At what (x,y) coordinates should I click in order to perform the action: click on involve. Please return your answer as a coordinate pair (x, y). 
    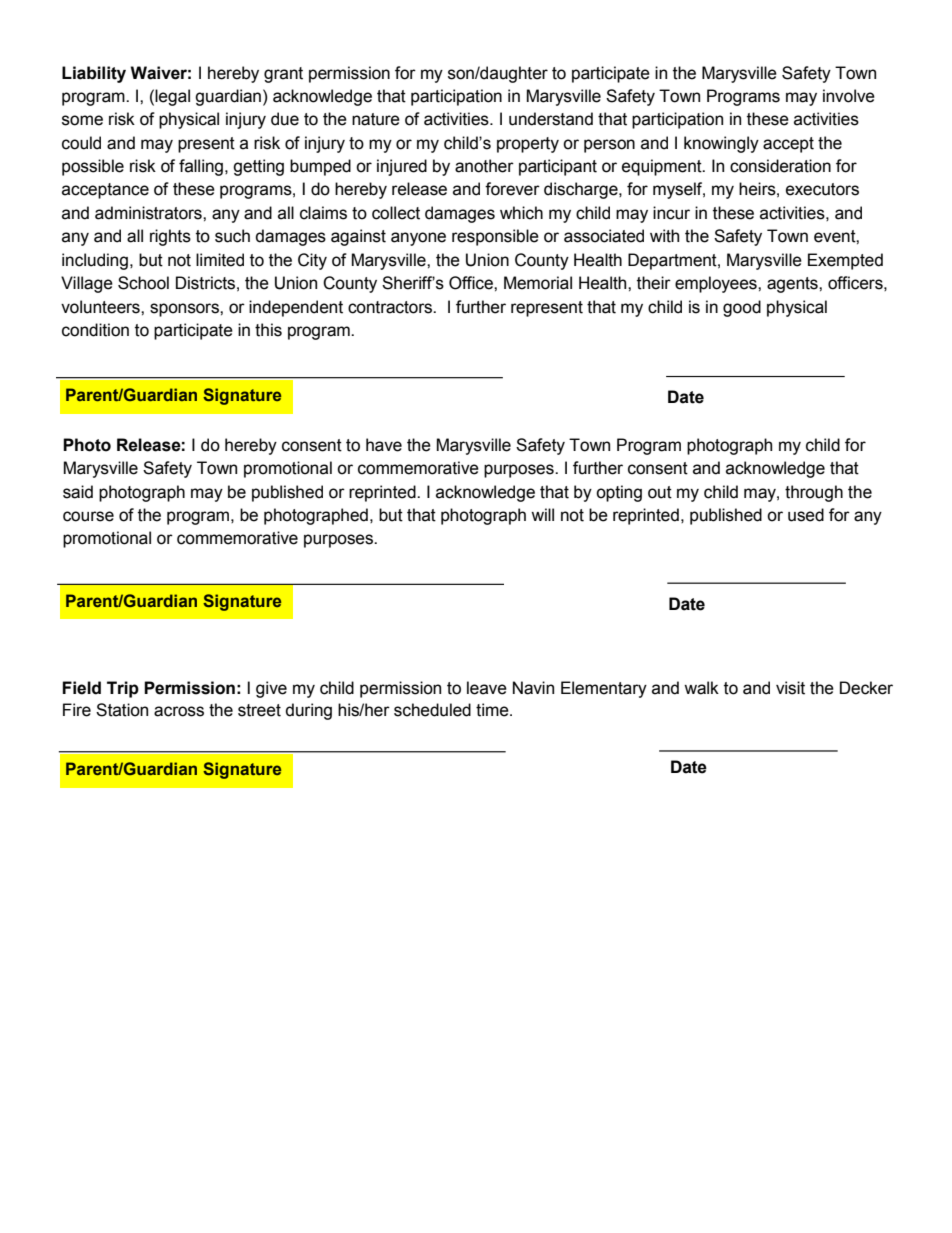
    Looking at the image, I should click on (849, 96).
